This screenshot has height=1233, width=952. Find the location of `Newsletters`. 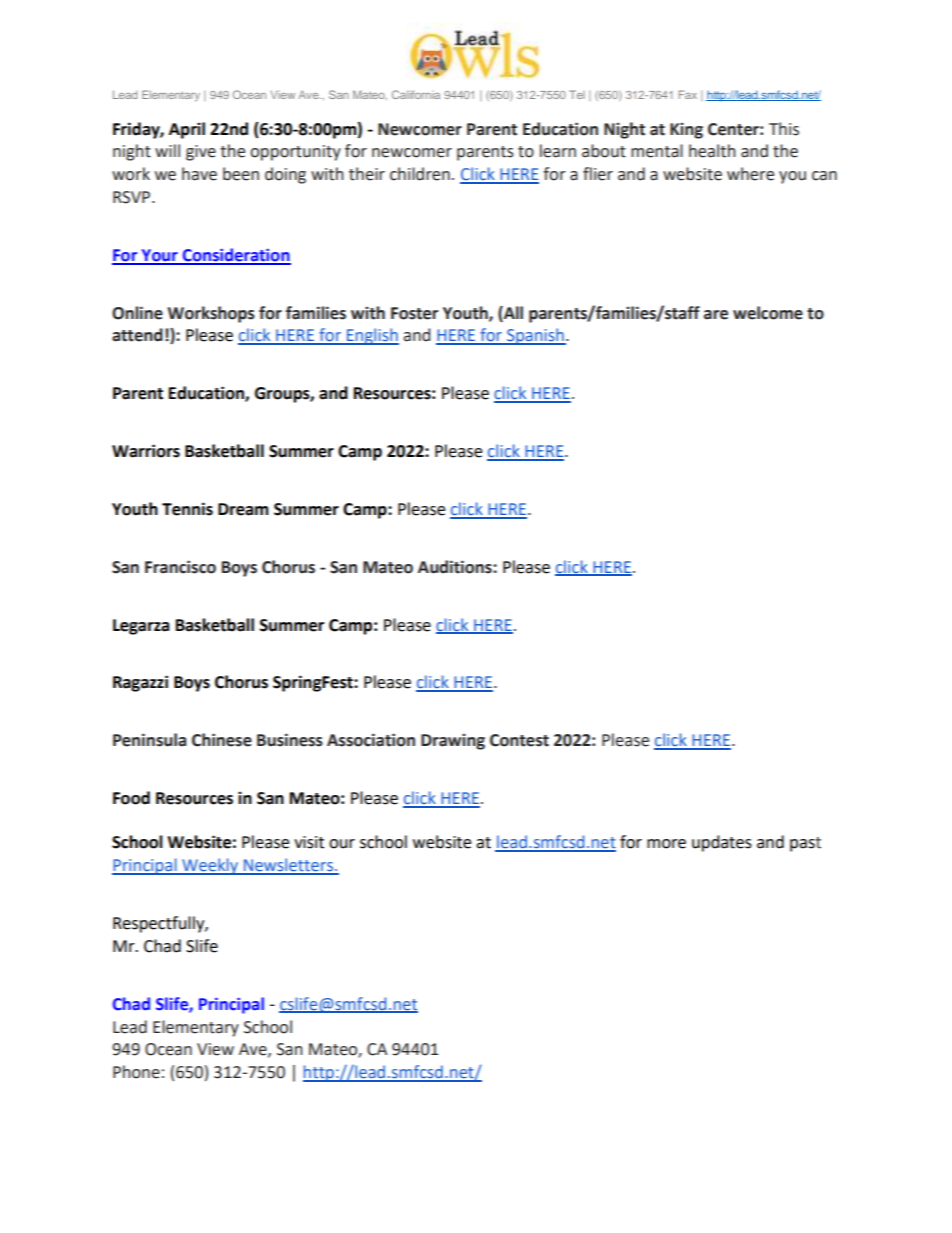

Newsletters is located at coordinates (288, 866).
